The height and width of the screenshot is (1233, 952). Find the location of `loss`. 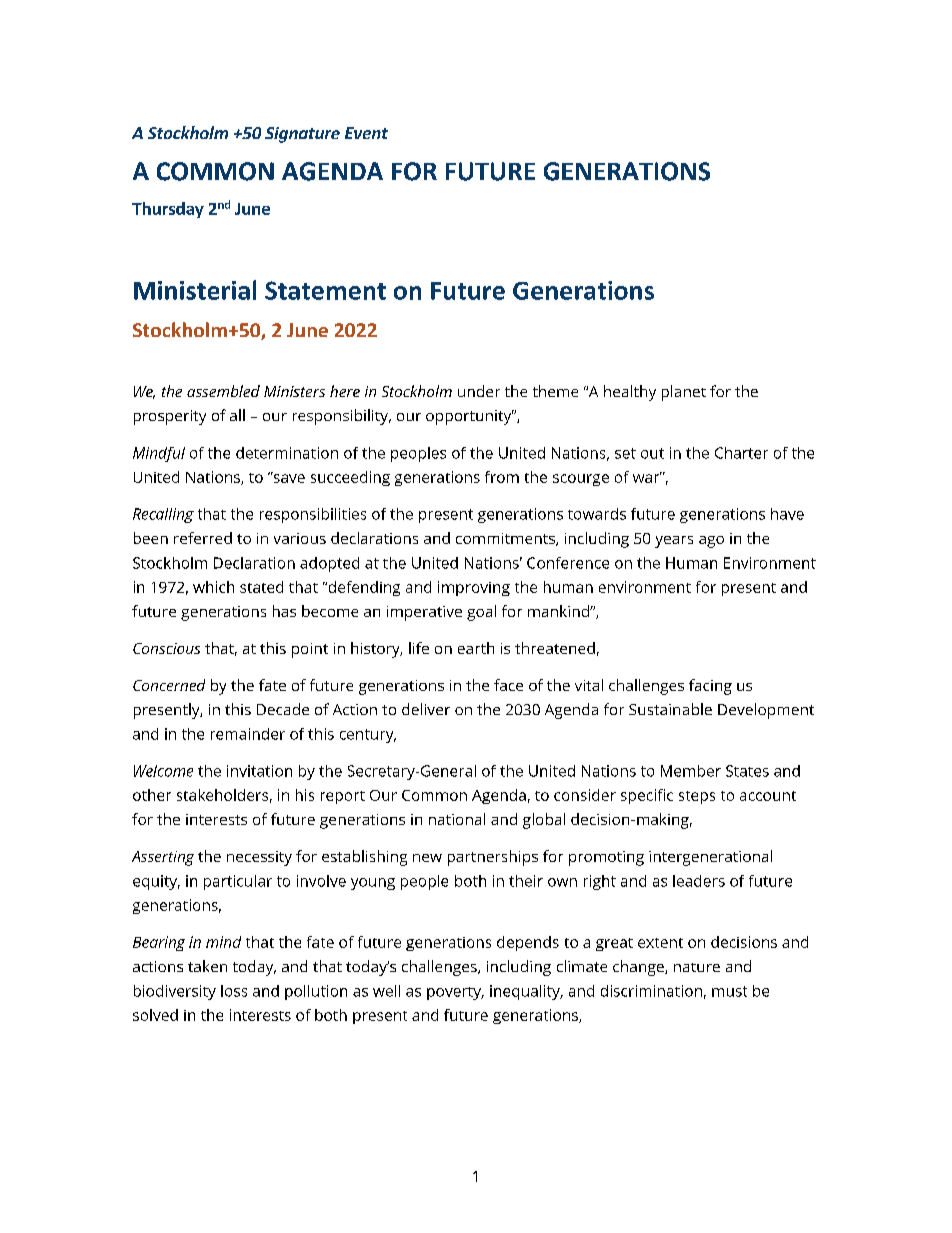

loss is located at coordinates (234, 991).
